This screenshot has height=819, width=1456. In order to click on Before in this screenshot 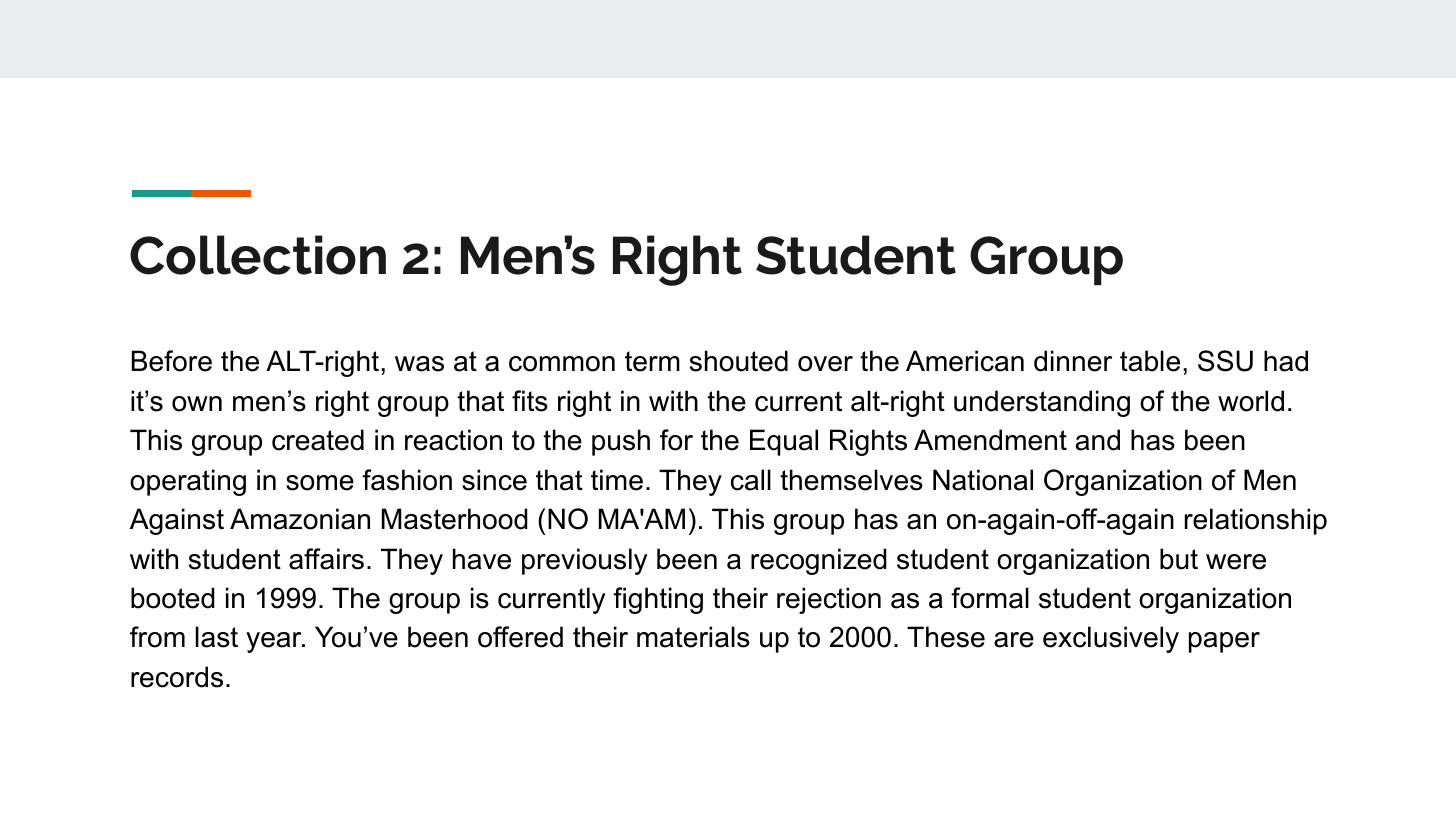, I will do `click(172, 361)`.
